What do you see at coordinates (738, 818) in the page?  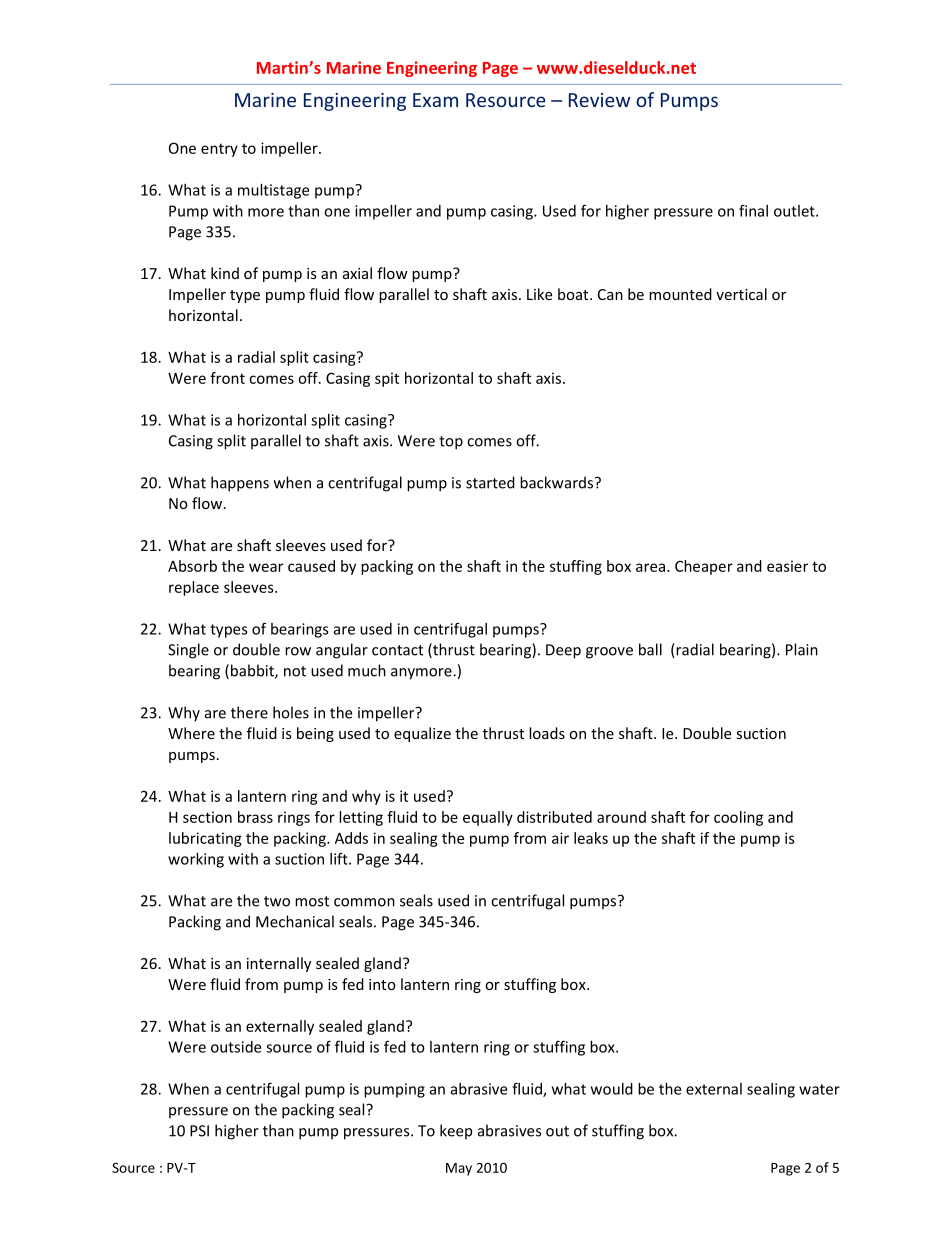 I see `cooling` at bounding box center [738, 818].
